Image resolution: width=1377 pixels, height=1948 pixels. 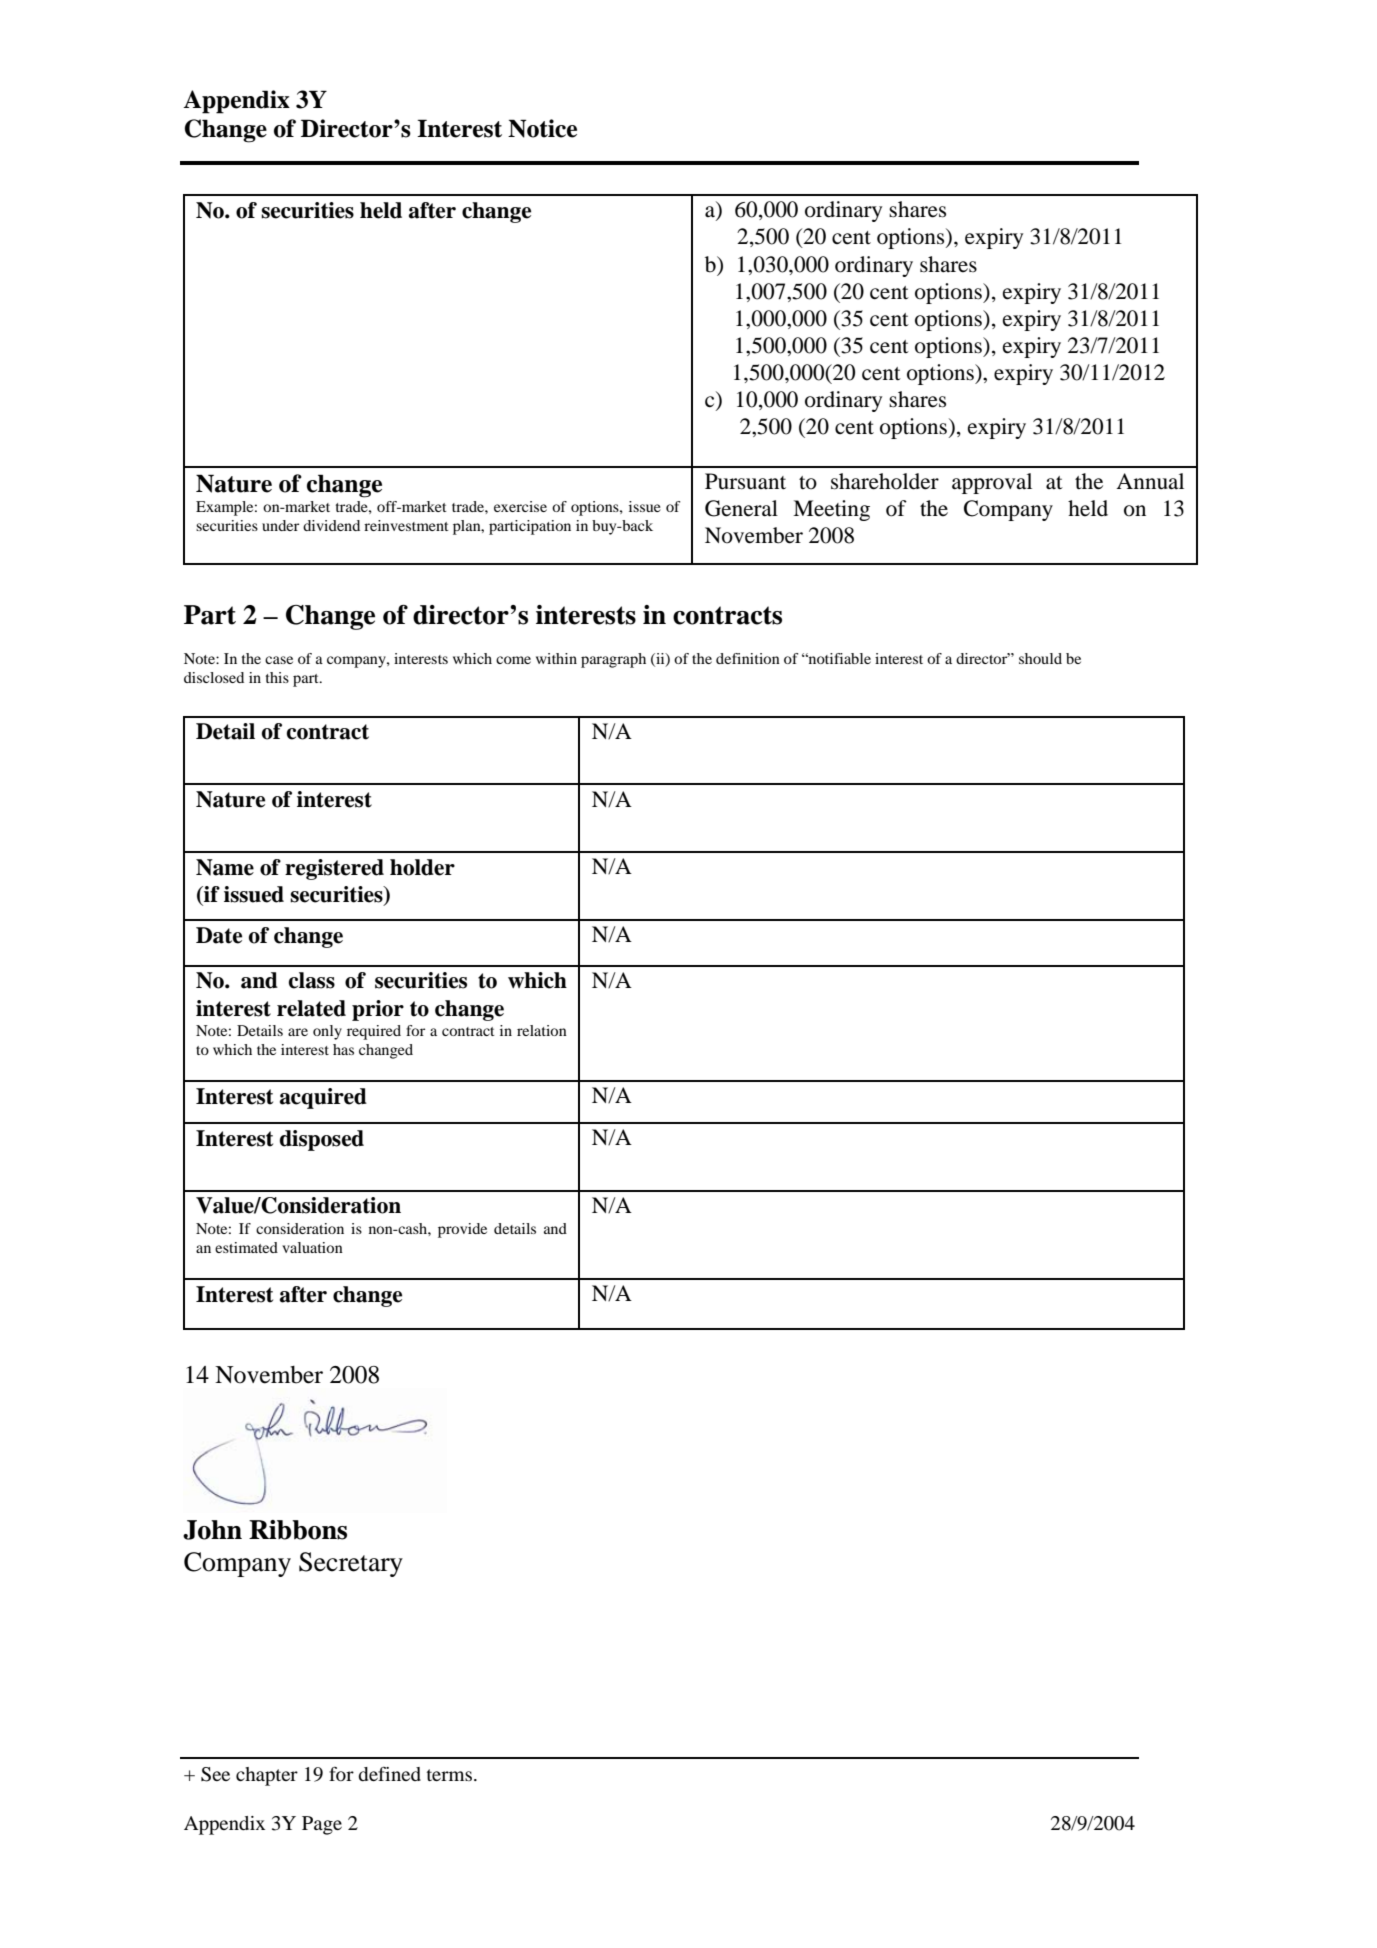 I want to click on approval, so click(x=992, y=483).
